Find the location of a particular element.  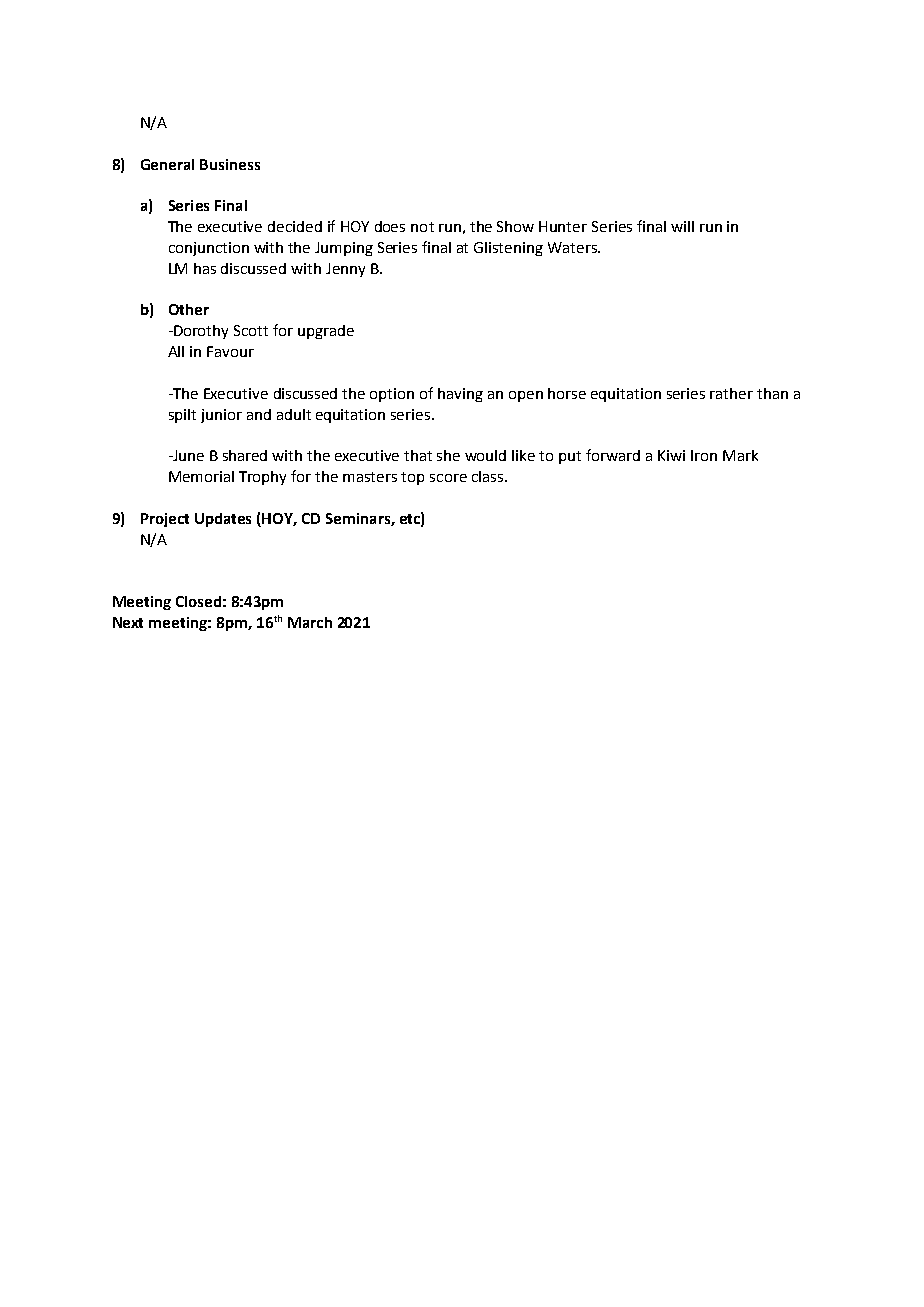

Waters is located at coordinates (573, 247).
